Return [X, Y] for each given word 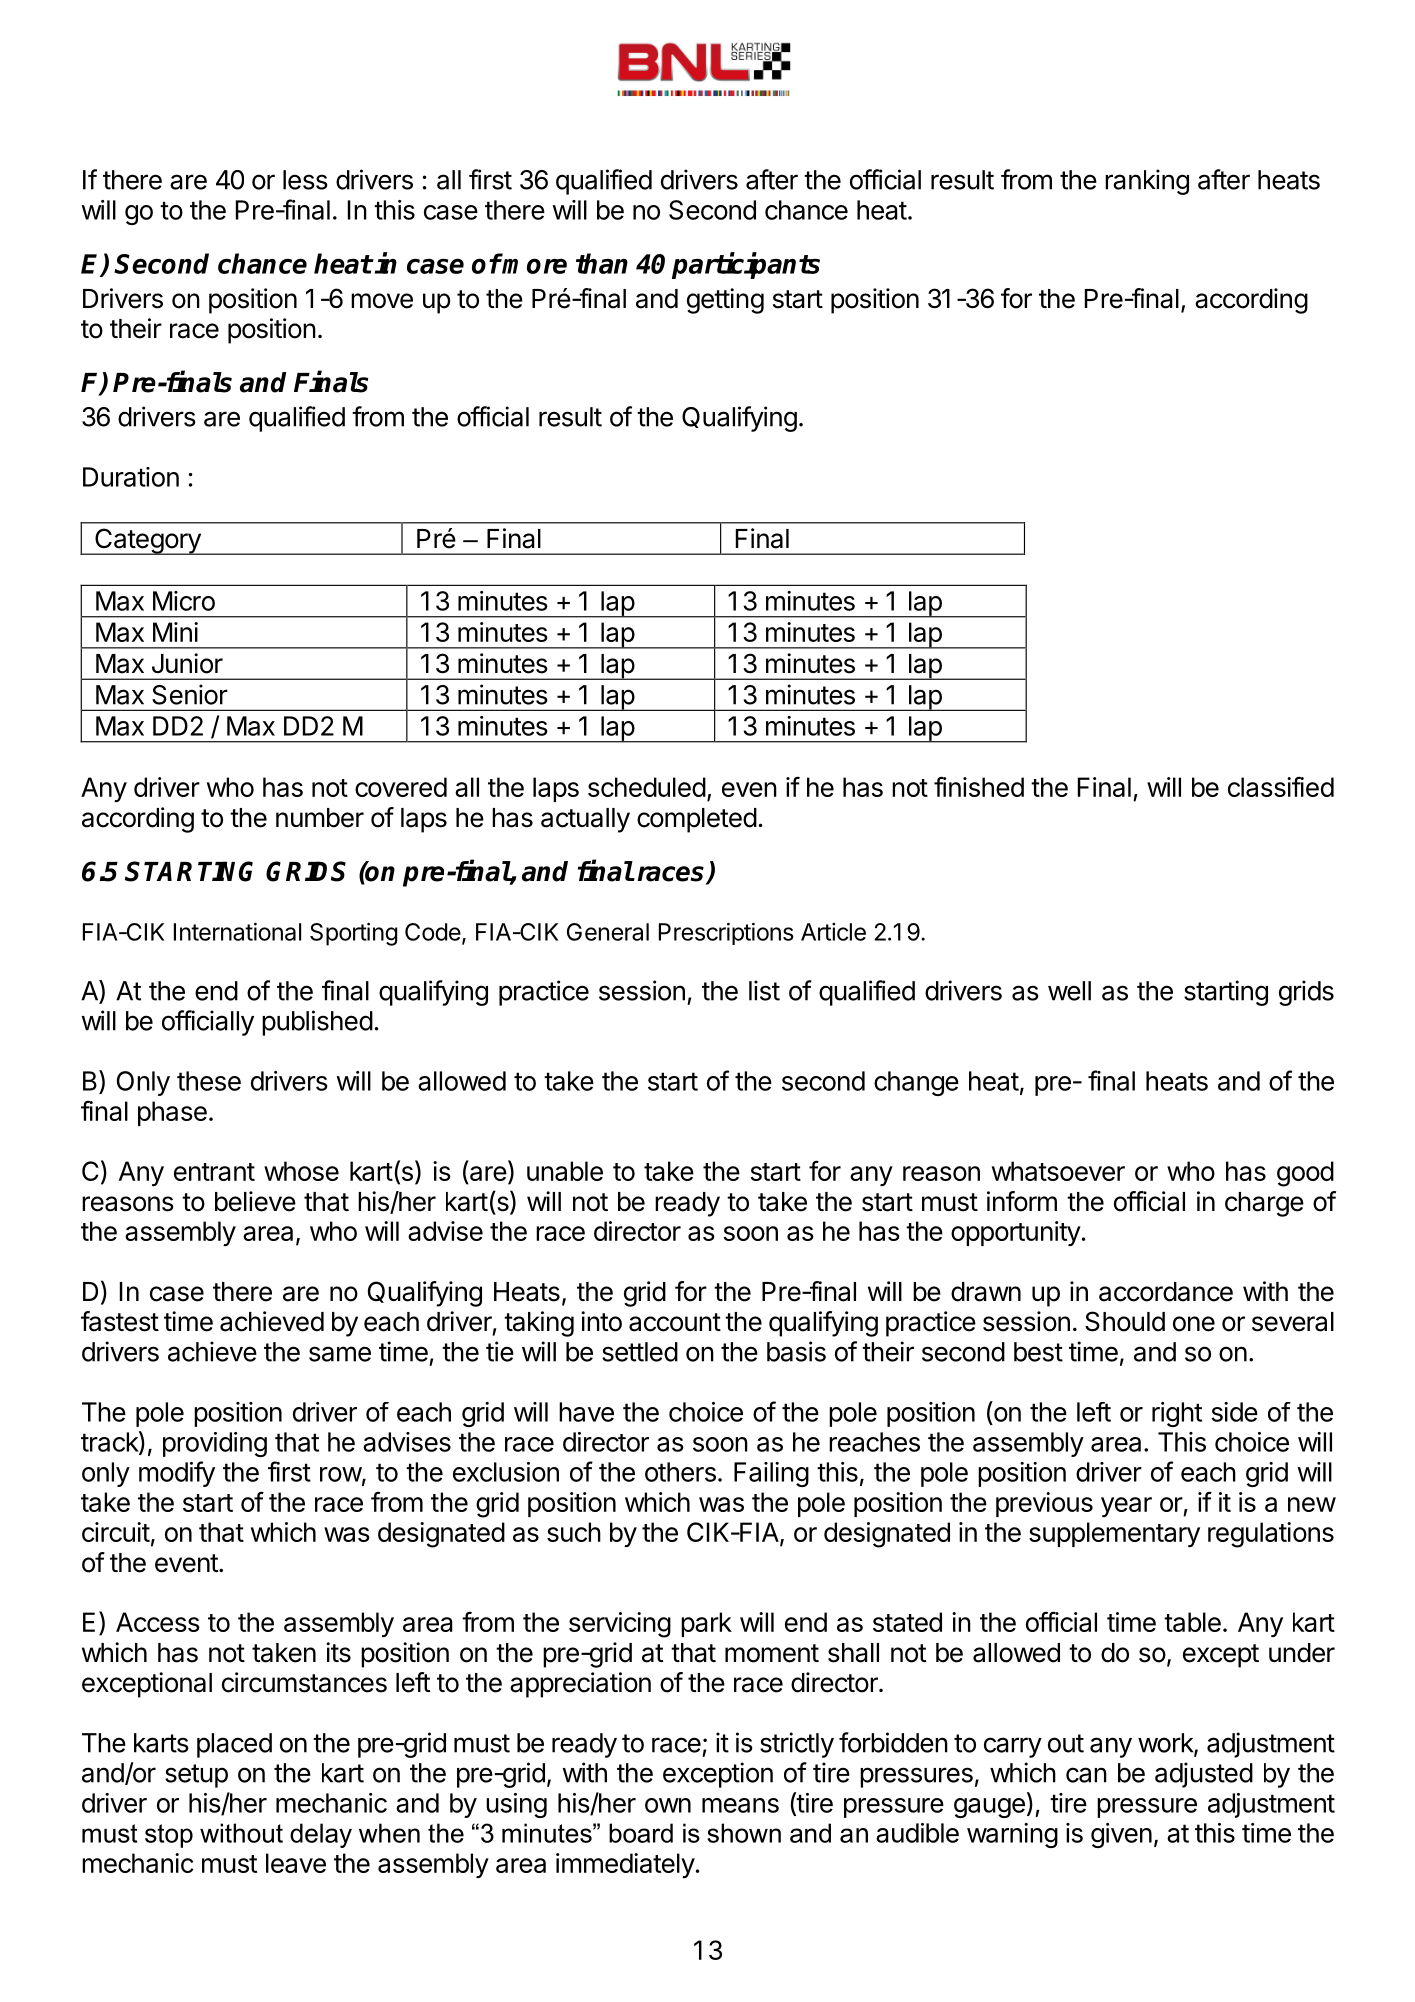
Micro [184, 601]
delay [321, 1835]
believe [255, 1201]
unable [565, 1171]
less [305, 180]
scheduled [647, 787]
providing [215, 1444]
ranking [1147, 182]
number [320, 818]
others [680, 1472]
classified [1281, 787]
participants [746, 265]
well [1069, 991]
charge [1264, 1204]
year [1126, 1507]
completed [697, 820]
